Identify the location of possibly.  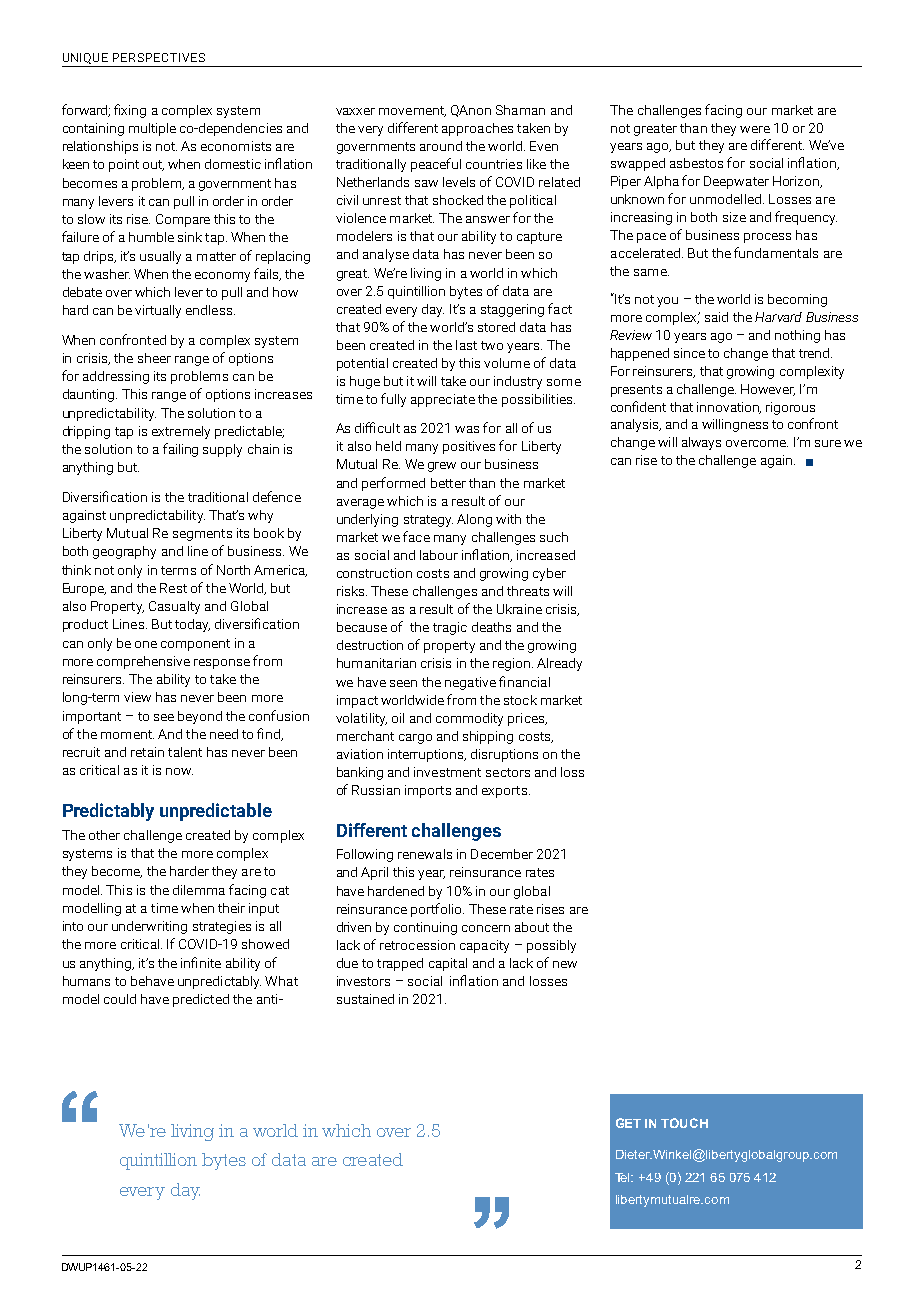
(551, 946).
